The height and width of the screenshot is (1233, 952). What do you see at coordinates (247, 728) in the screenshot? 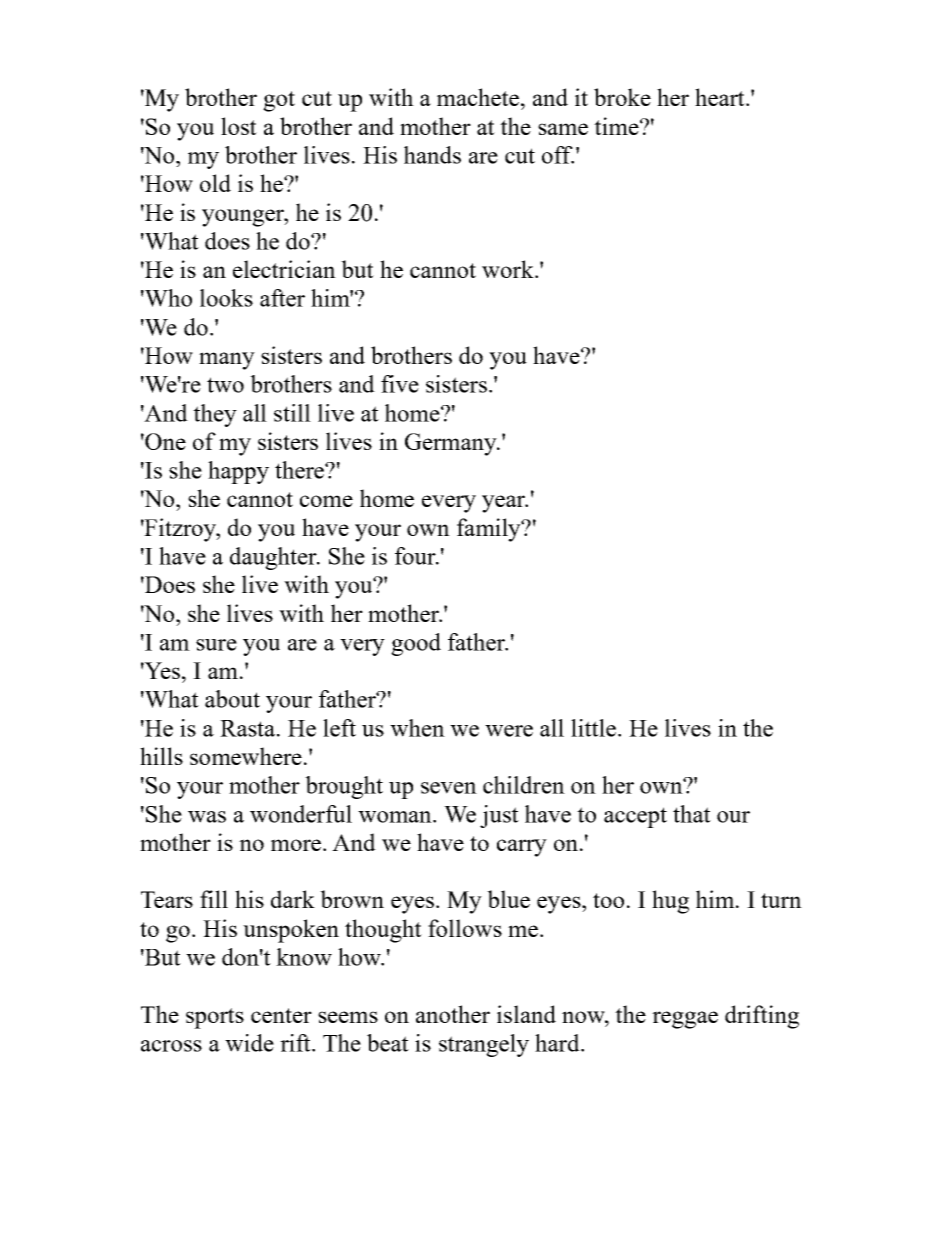
I see `Rasta` at bounding box center [247, 728].
